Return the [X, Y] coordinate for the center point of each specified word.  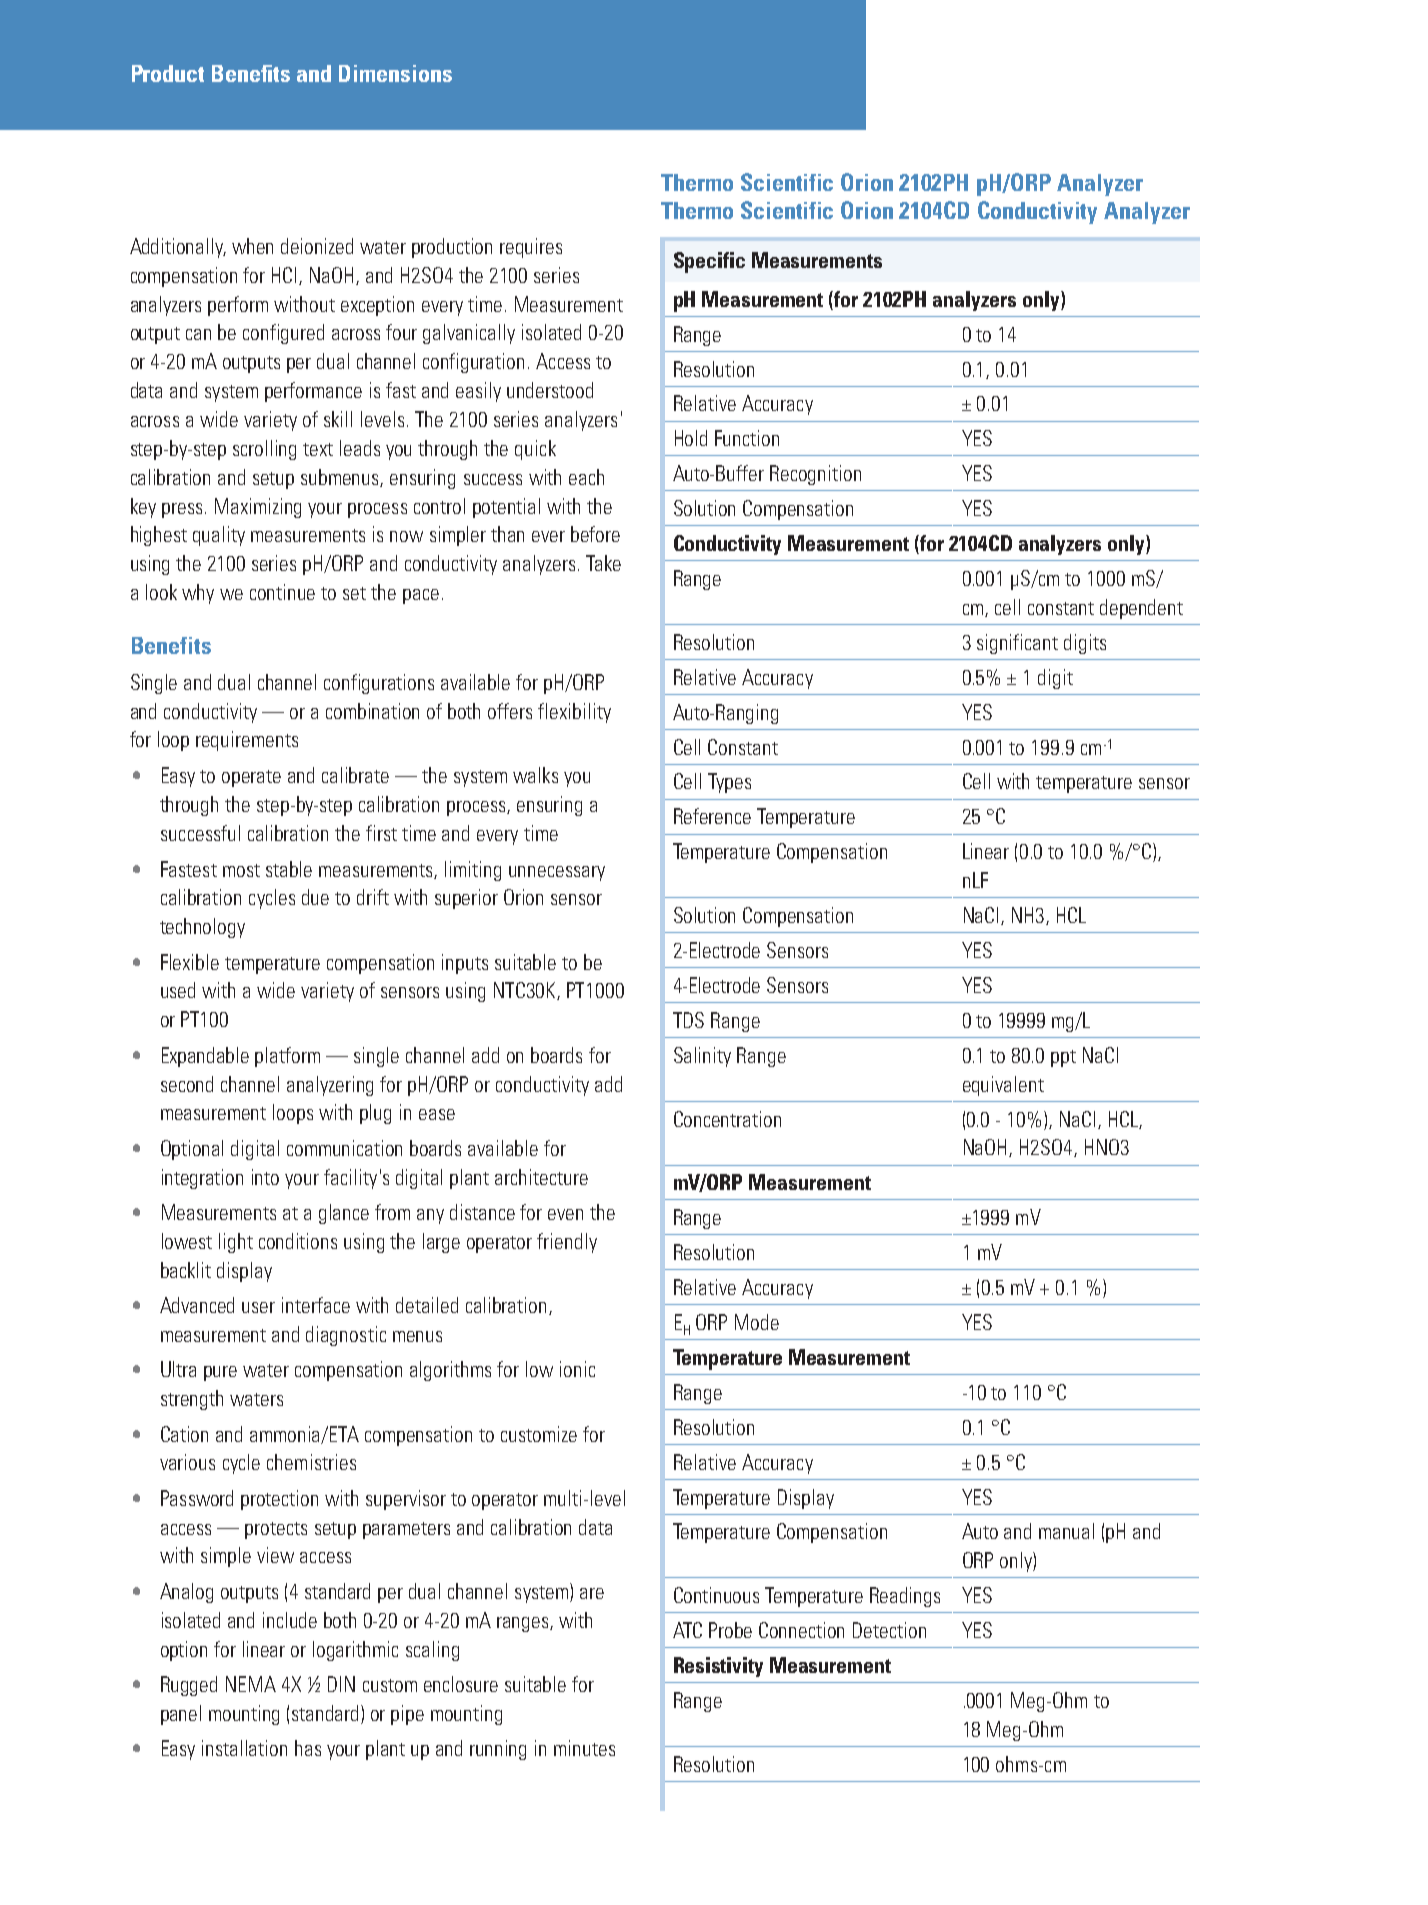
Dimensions [395, 73]
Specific [709, 262]
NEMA [251, 1684]
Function [747, 438]
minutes [584, 1748]
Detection [889, 1630]
